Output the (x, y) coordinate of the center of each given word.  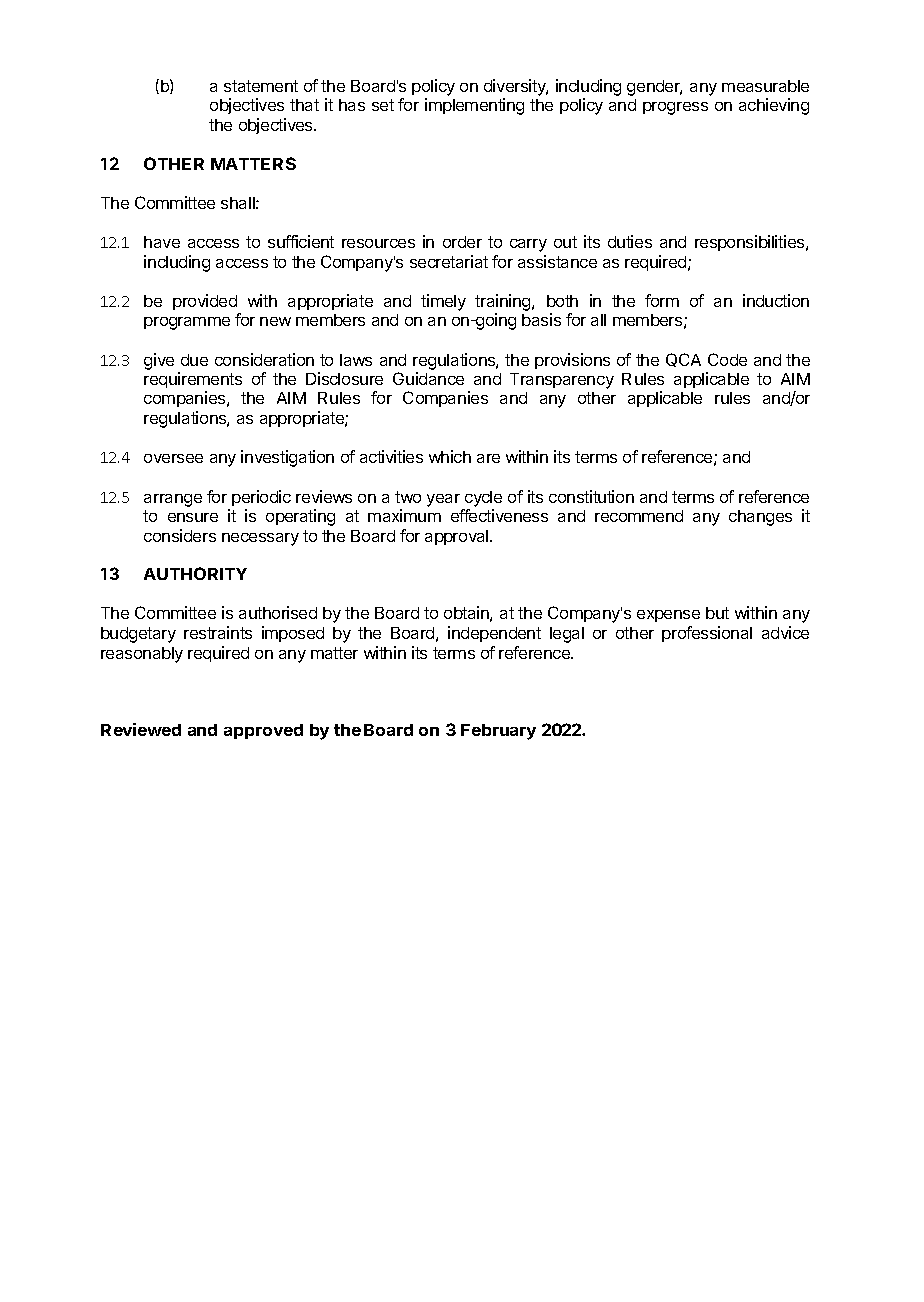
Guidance (428, 378)
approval (458, 537)
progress (675, 108)
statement (261, 86)
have (162, 242)
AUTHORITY (195, 573)
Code (727, 359)
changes (760, 518)
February (498, 732)
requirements (193, 382)
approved (263, 731)
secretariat (449, 261)
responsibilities (751, 243)
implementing (474, 106)
